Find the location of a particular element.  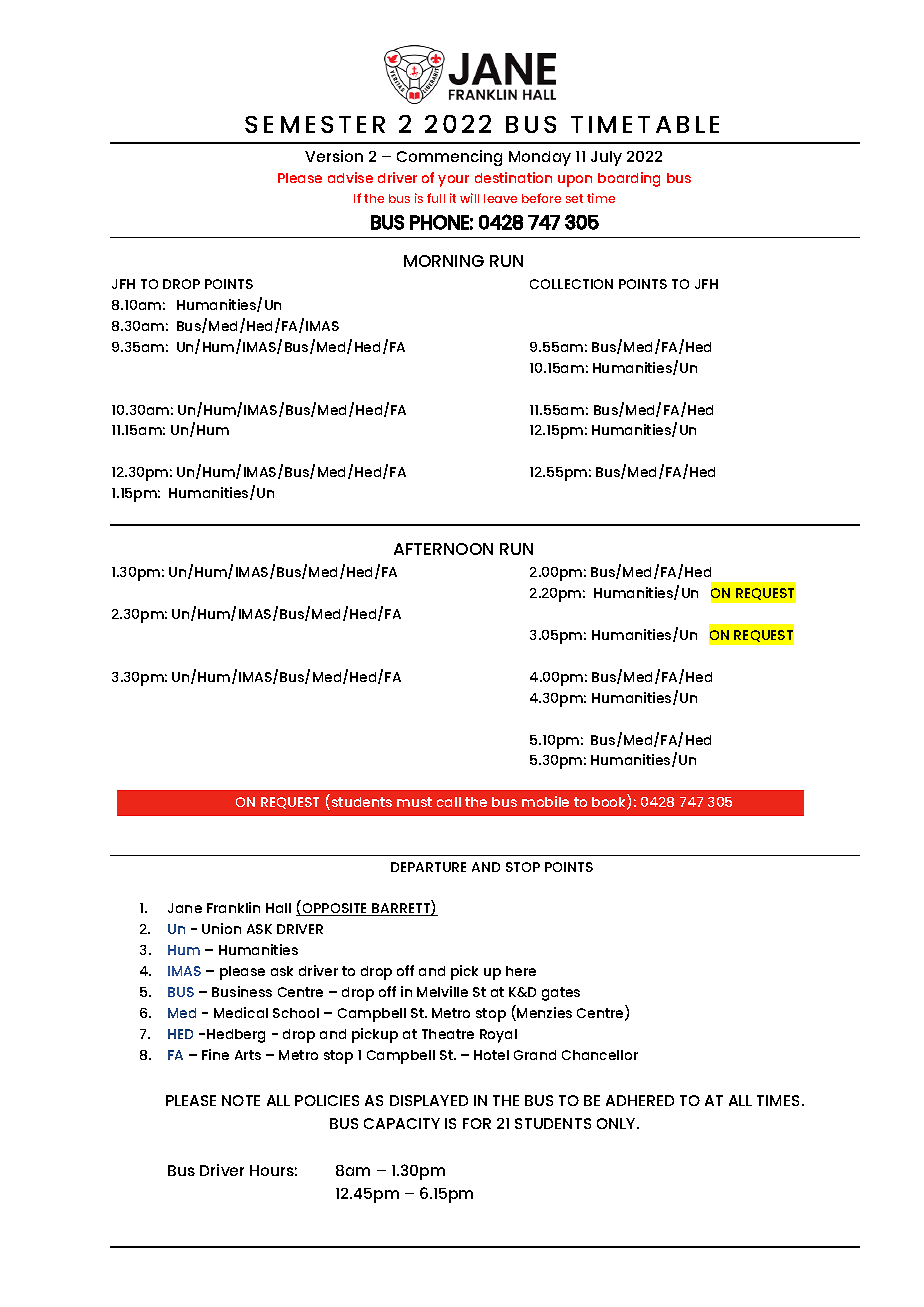

MORNING is located at coordinates (444, 261).
